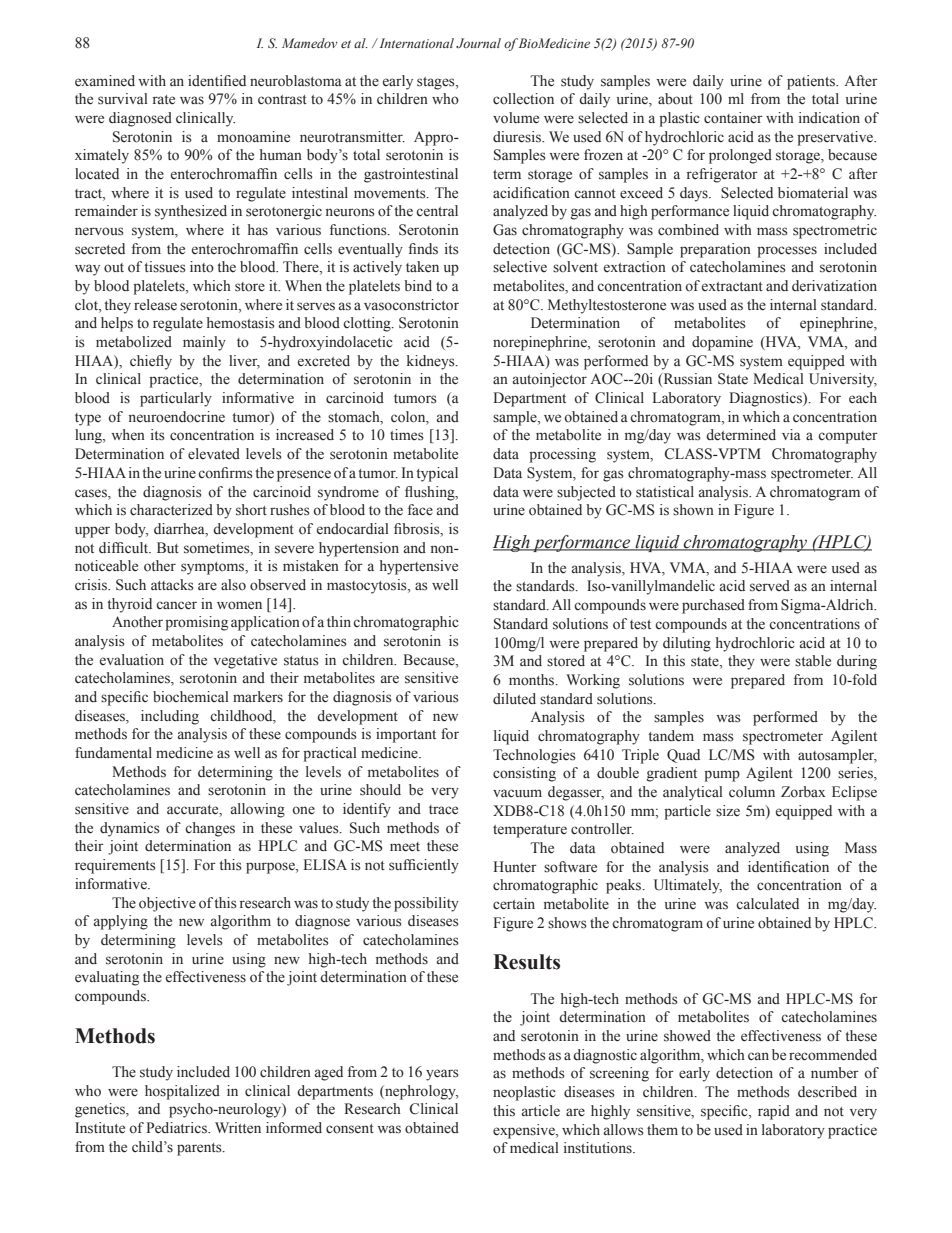  Describe the element at coordinates (217, 81) in the document. I see `identified` at that location.
